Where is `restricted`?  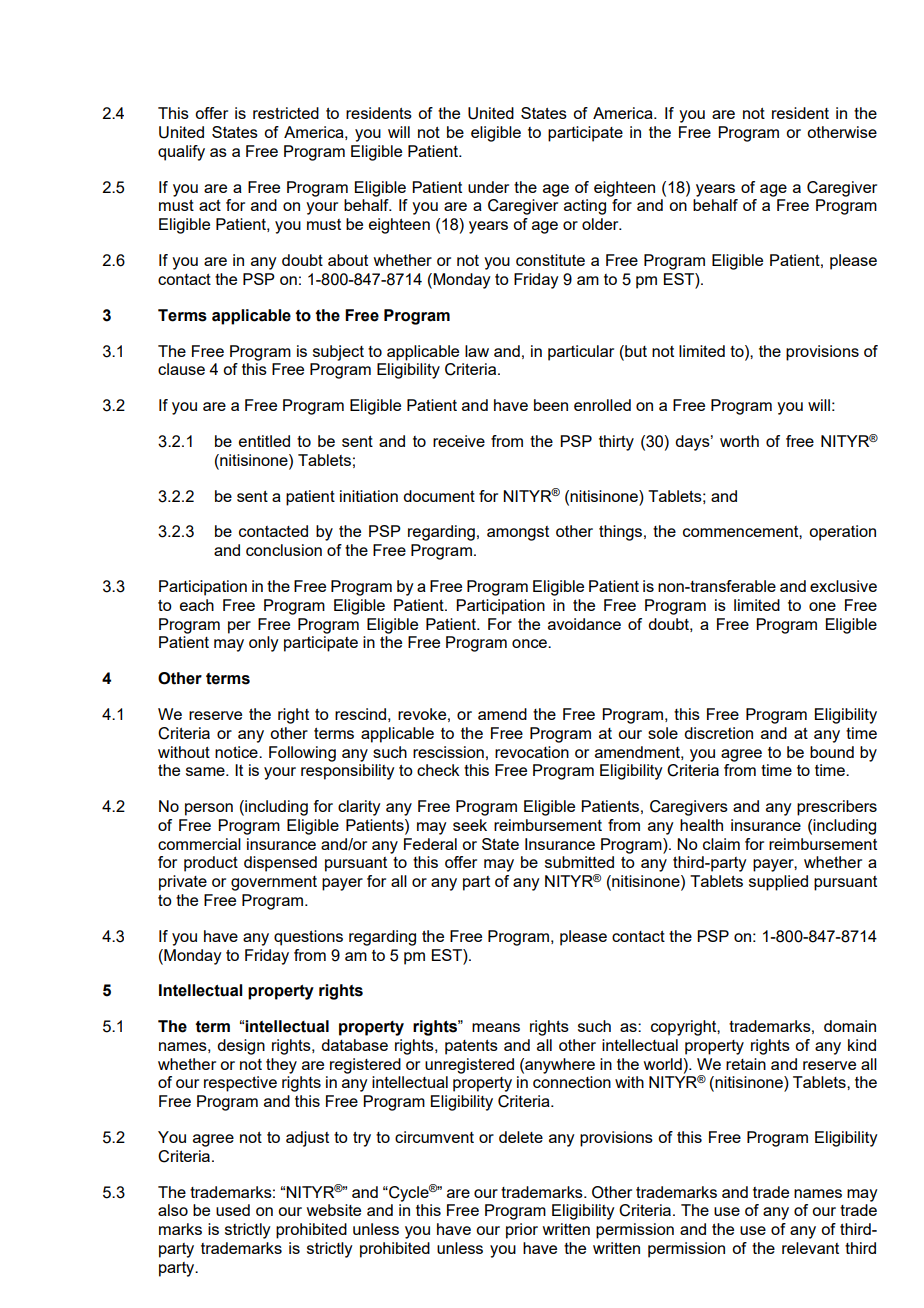 restricted is located at coordinates (286, 113).
